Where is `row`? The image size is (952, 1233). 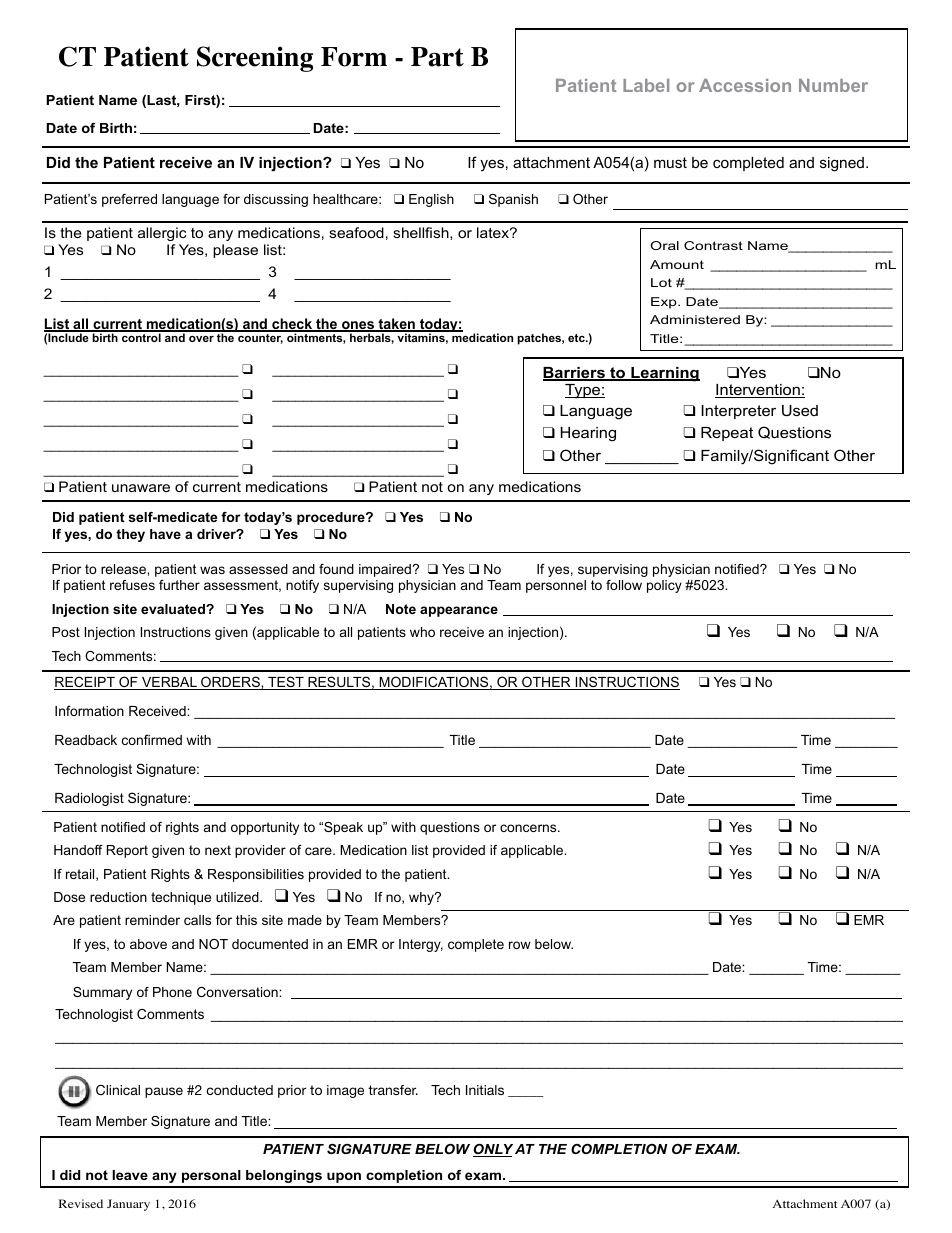
row is located at coordinates (520, 945).
